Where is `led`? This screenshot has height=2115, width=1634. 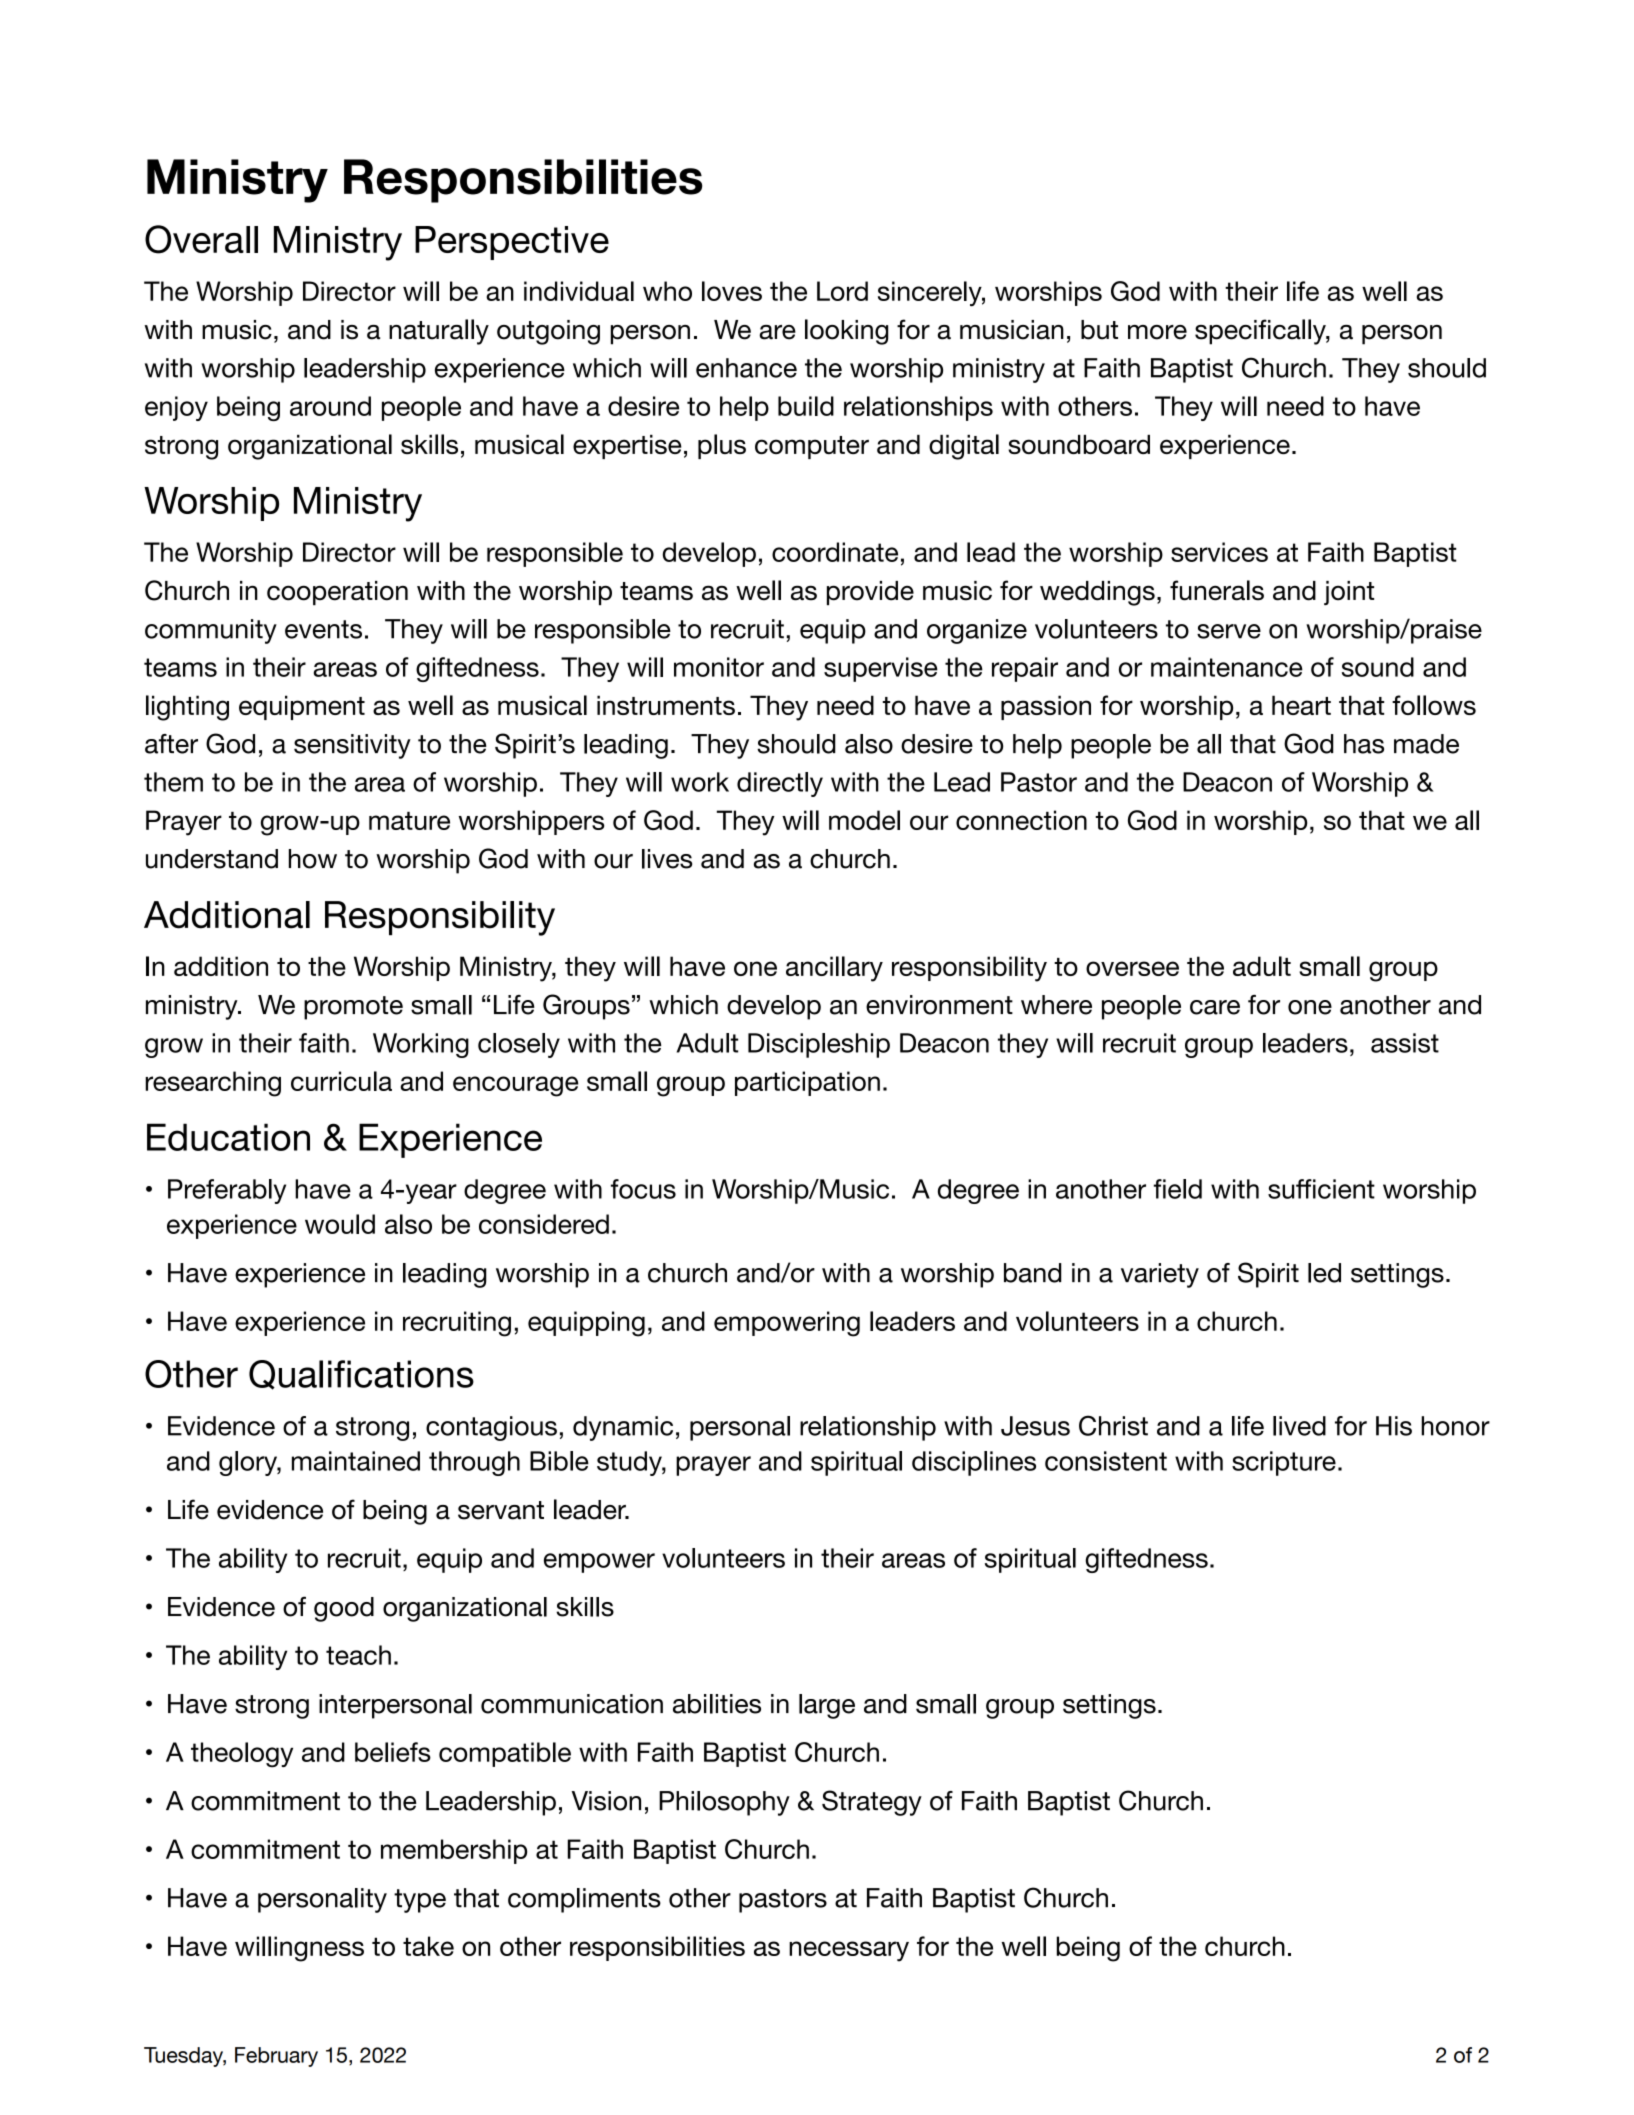 led is located at coordinates (1324, 1273).
